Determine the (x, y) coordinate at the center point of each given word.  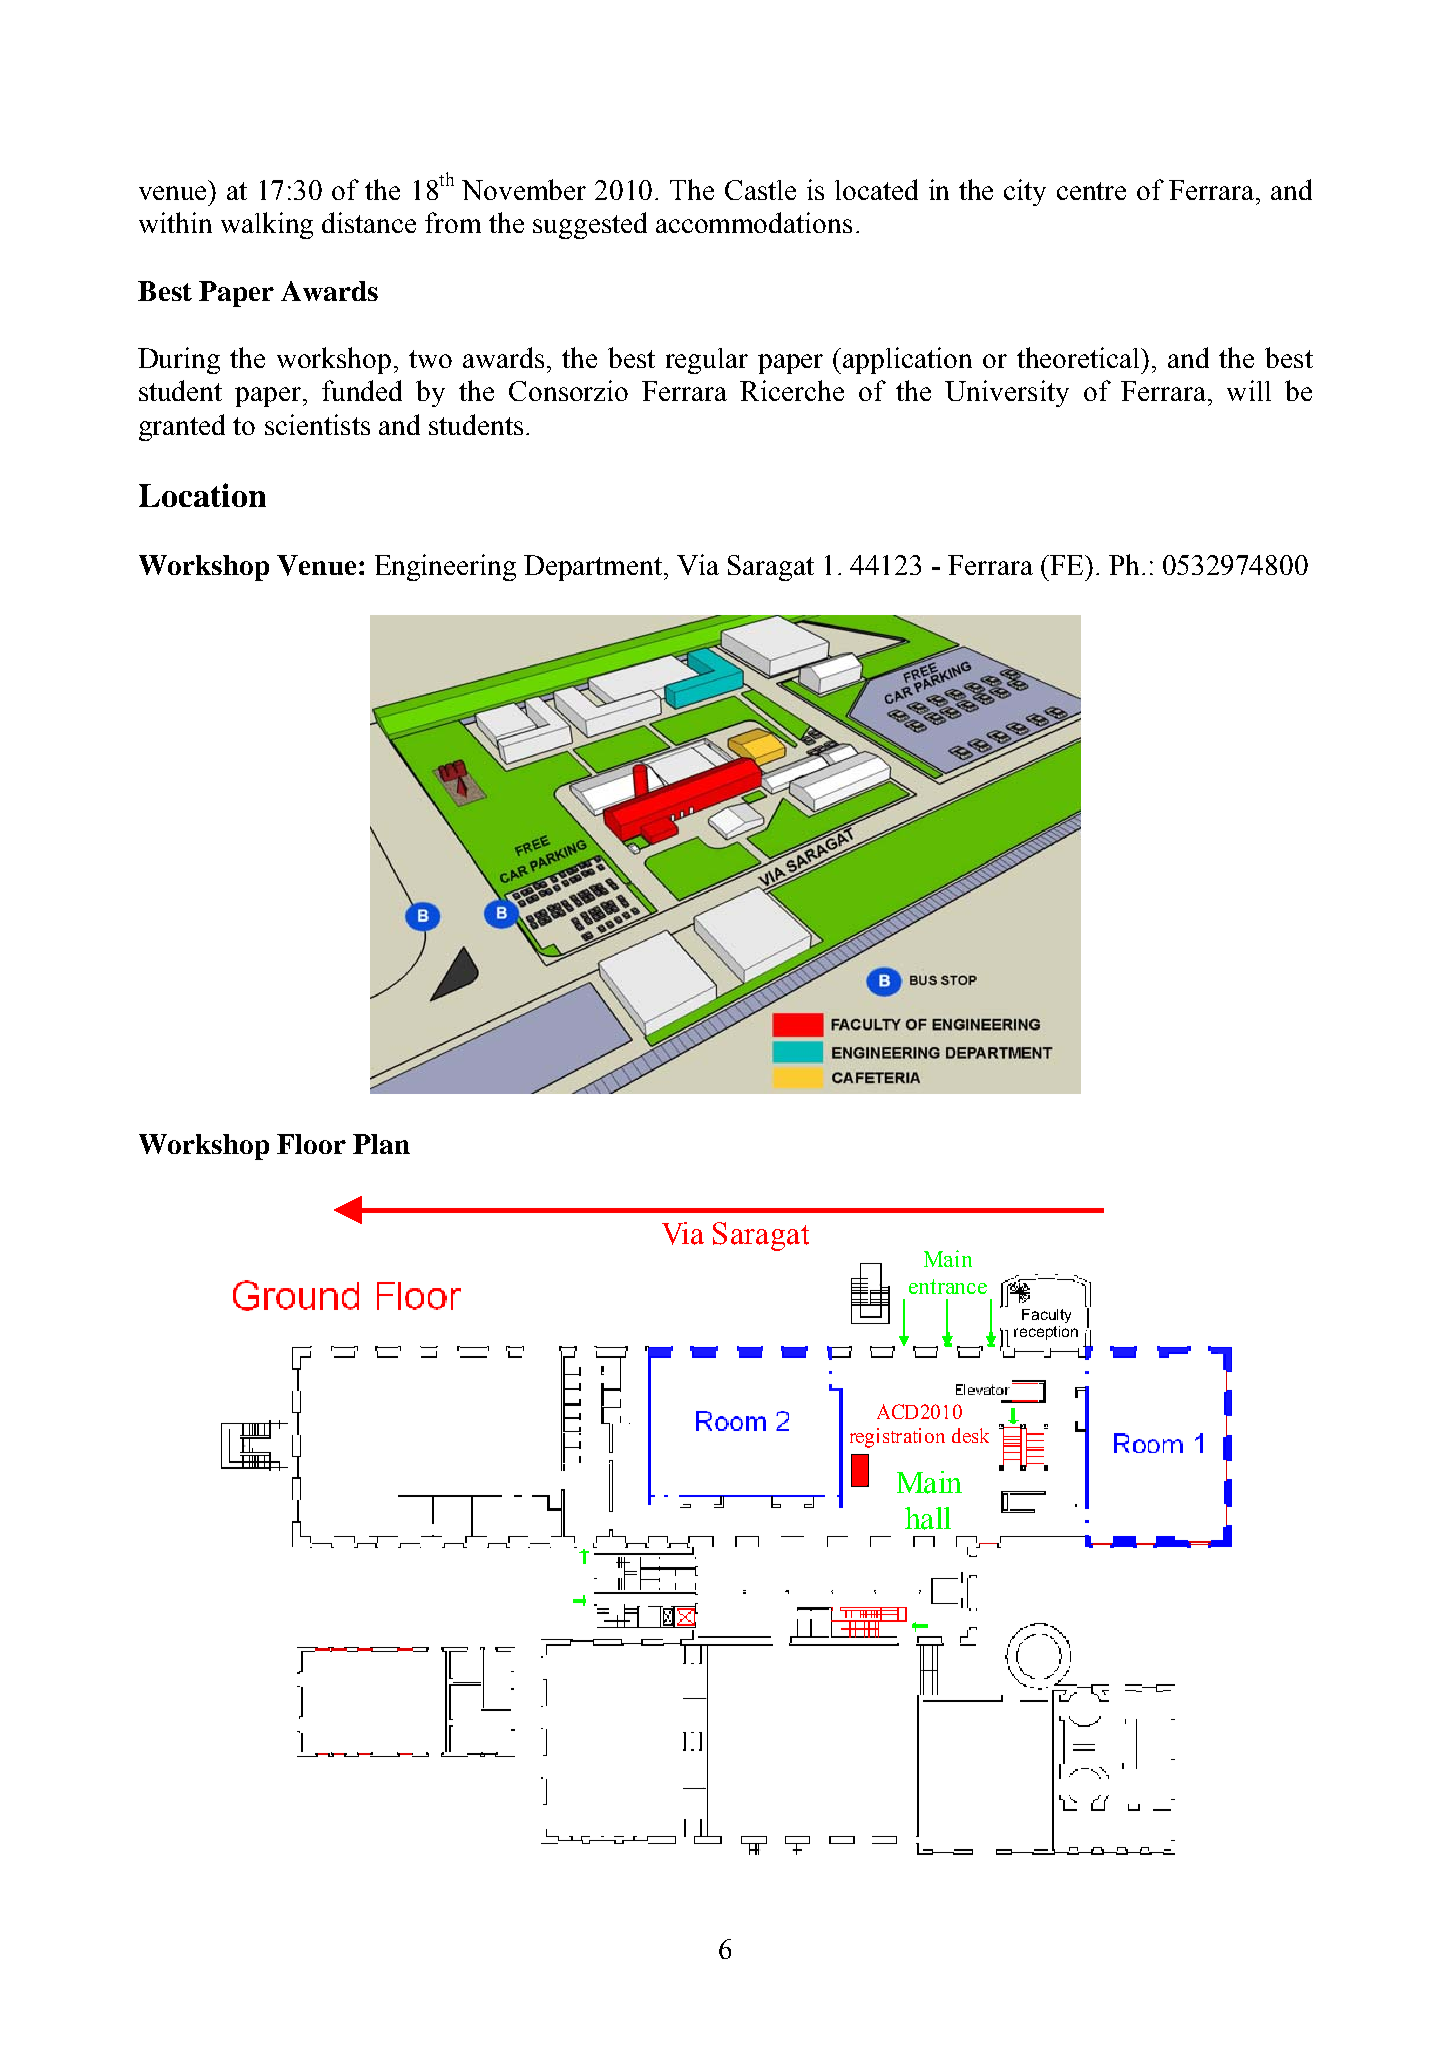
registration (897, 1438)
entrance (948, 1286)
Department (594, 568)
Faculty (1046, 1316)
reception (1046, 1333)
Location (202, 495)
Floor (311, 1144)
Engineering (445, 567)
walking (267, 225)
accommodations (754, 222)
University (1007, 393)
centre (1091, 191)
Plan (381, 1144)
